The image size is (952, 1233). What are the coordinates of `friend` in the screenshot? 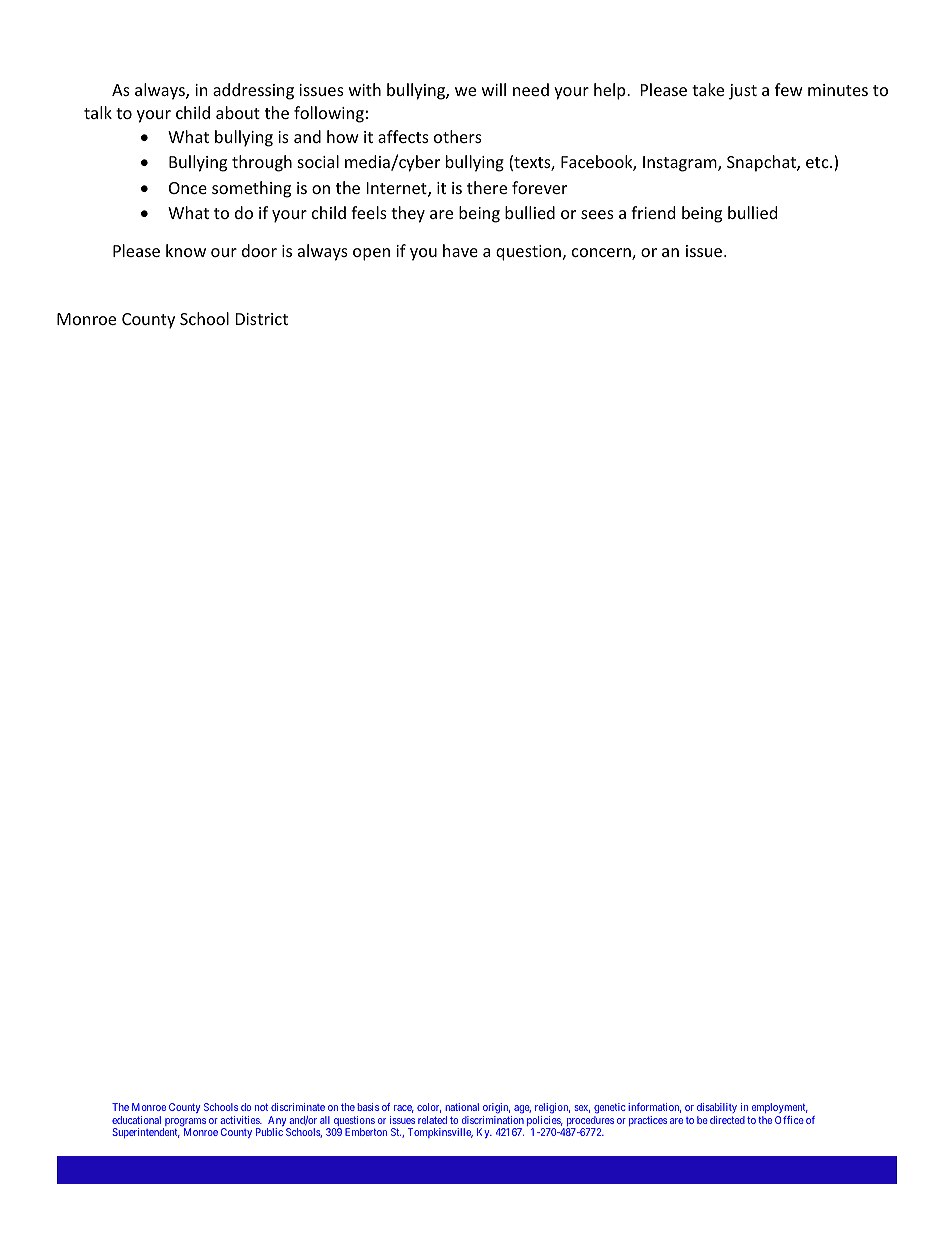 It's located at (653, 212).
